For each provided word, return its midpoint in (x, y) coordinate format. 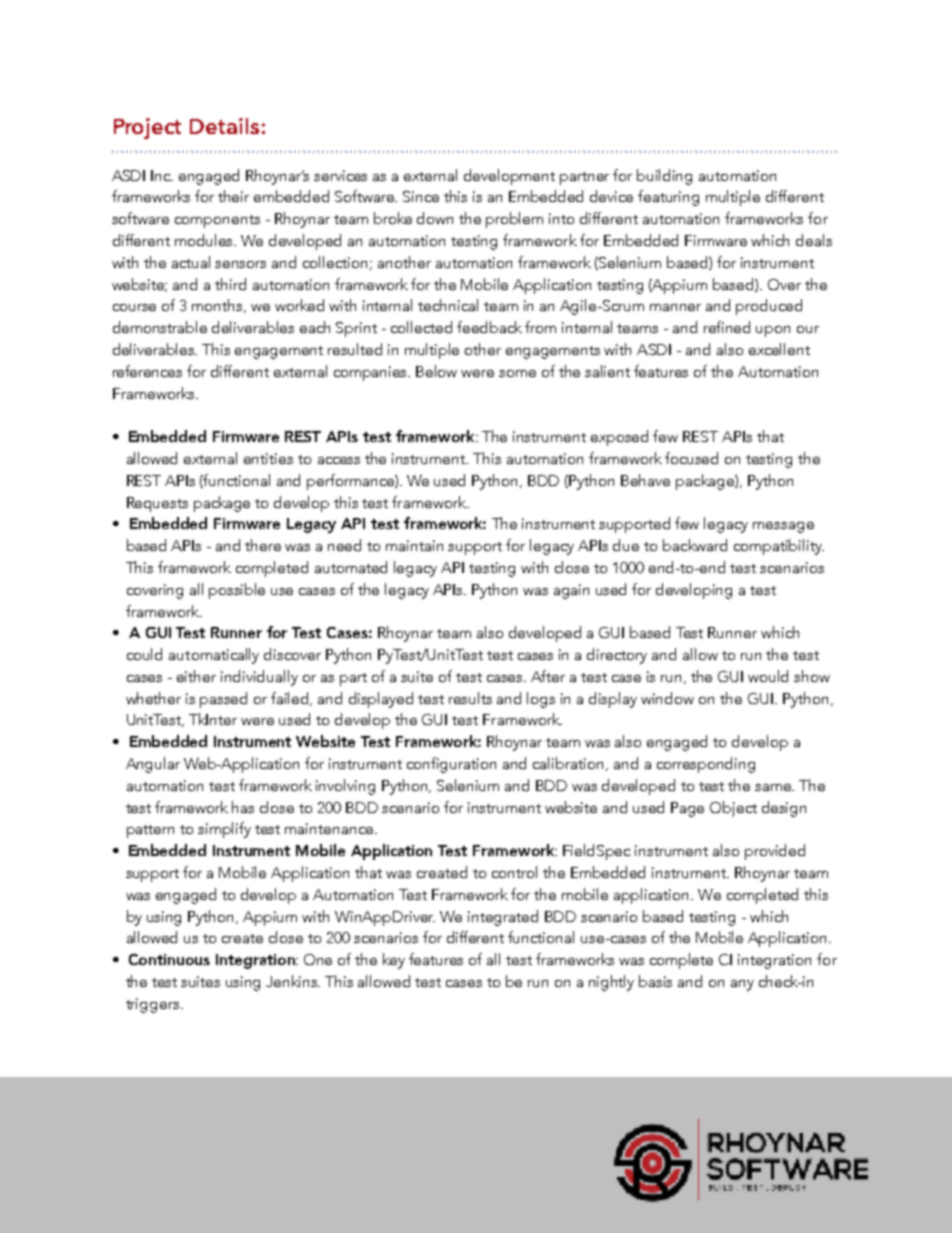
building (664, 177)
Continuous (169, 959)
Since (421, 196)
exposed (619, 438)
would (768, 676)
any (742, 985)
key (394, 961)
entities (268, 458)
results (470, 698)
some (517, 373)
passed (223, 700)
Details (224, 126)
